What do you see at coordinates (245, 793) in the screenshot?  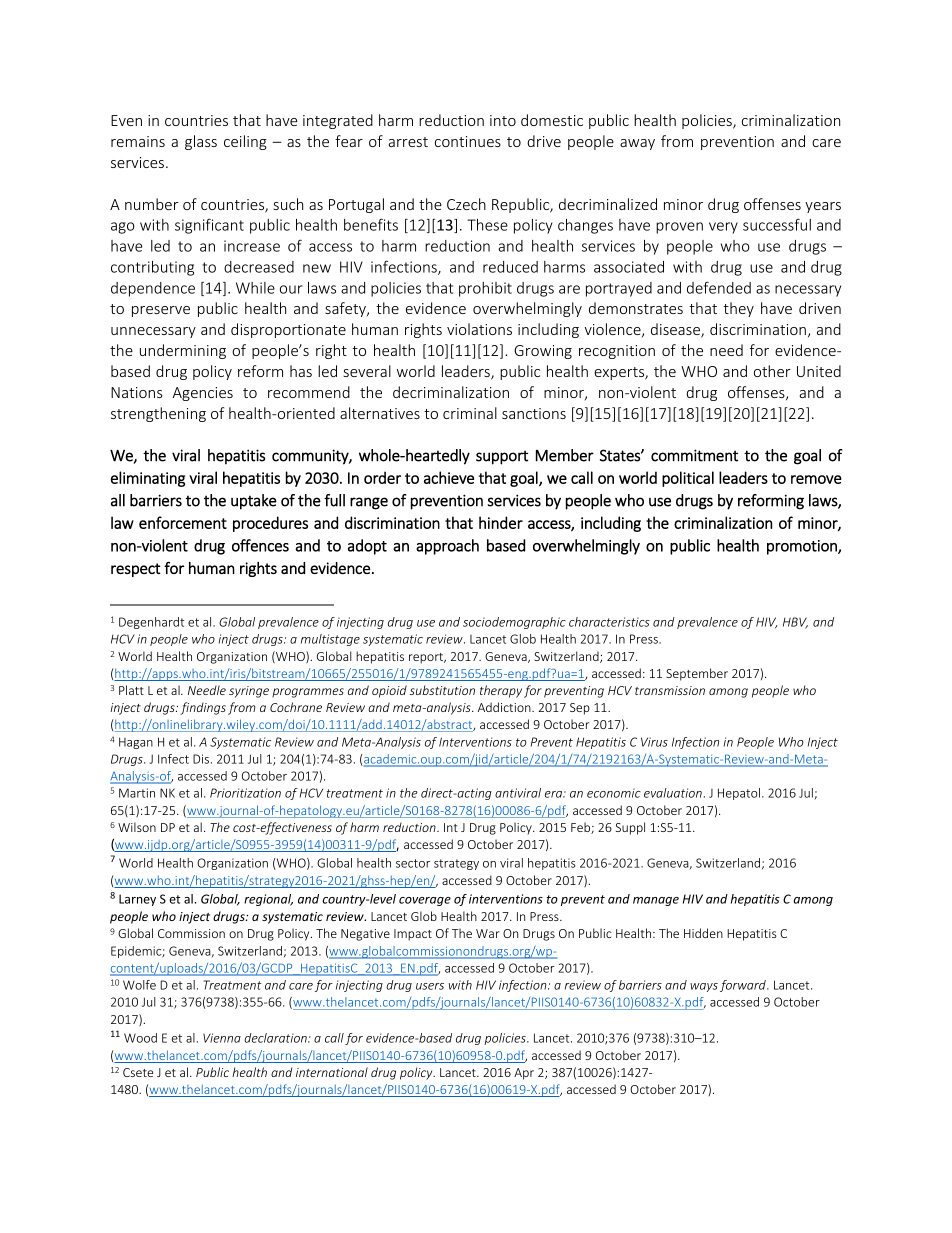 I see `Prioritization` at bounding box center [245, 793].
